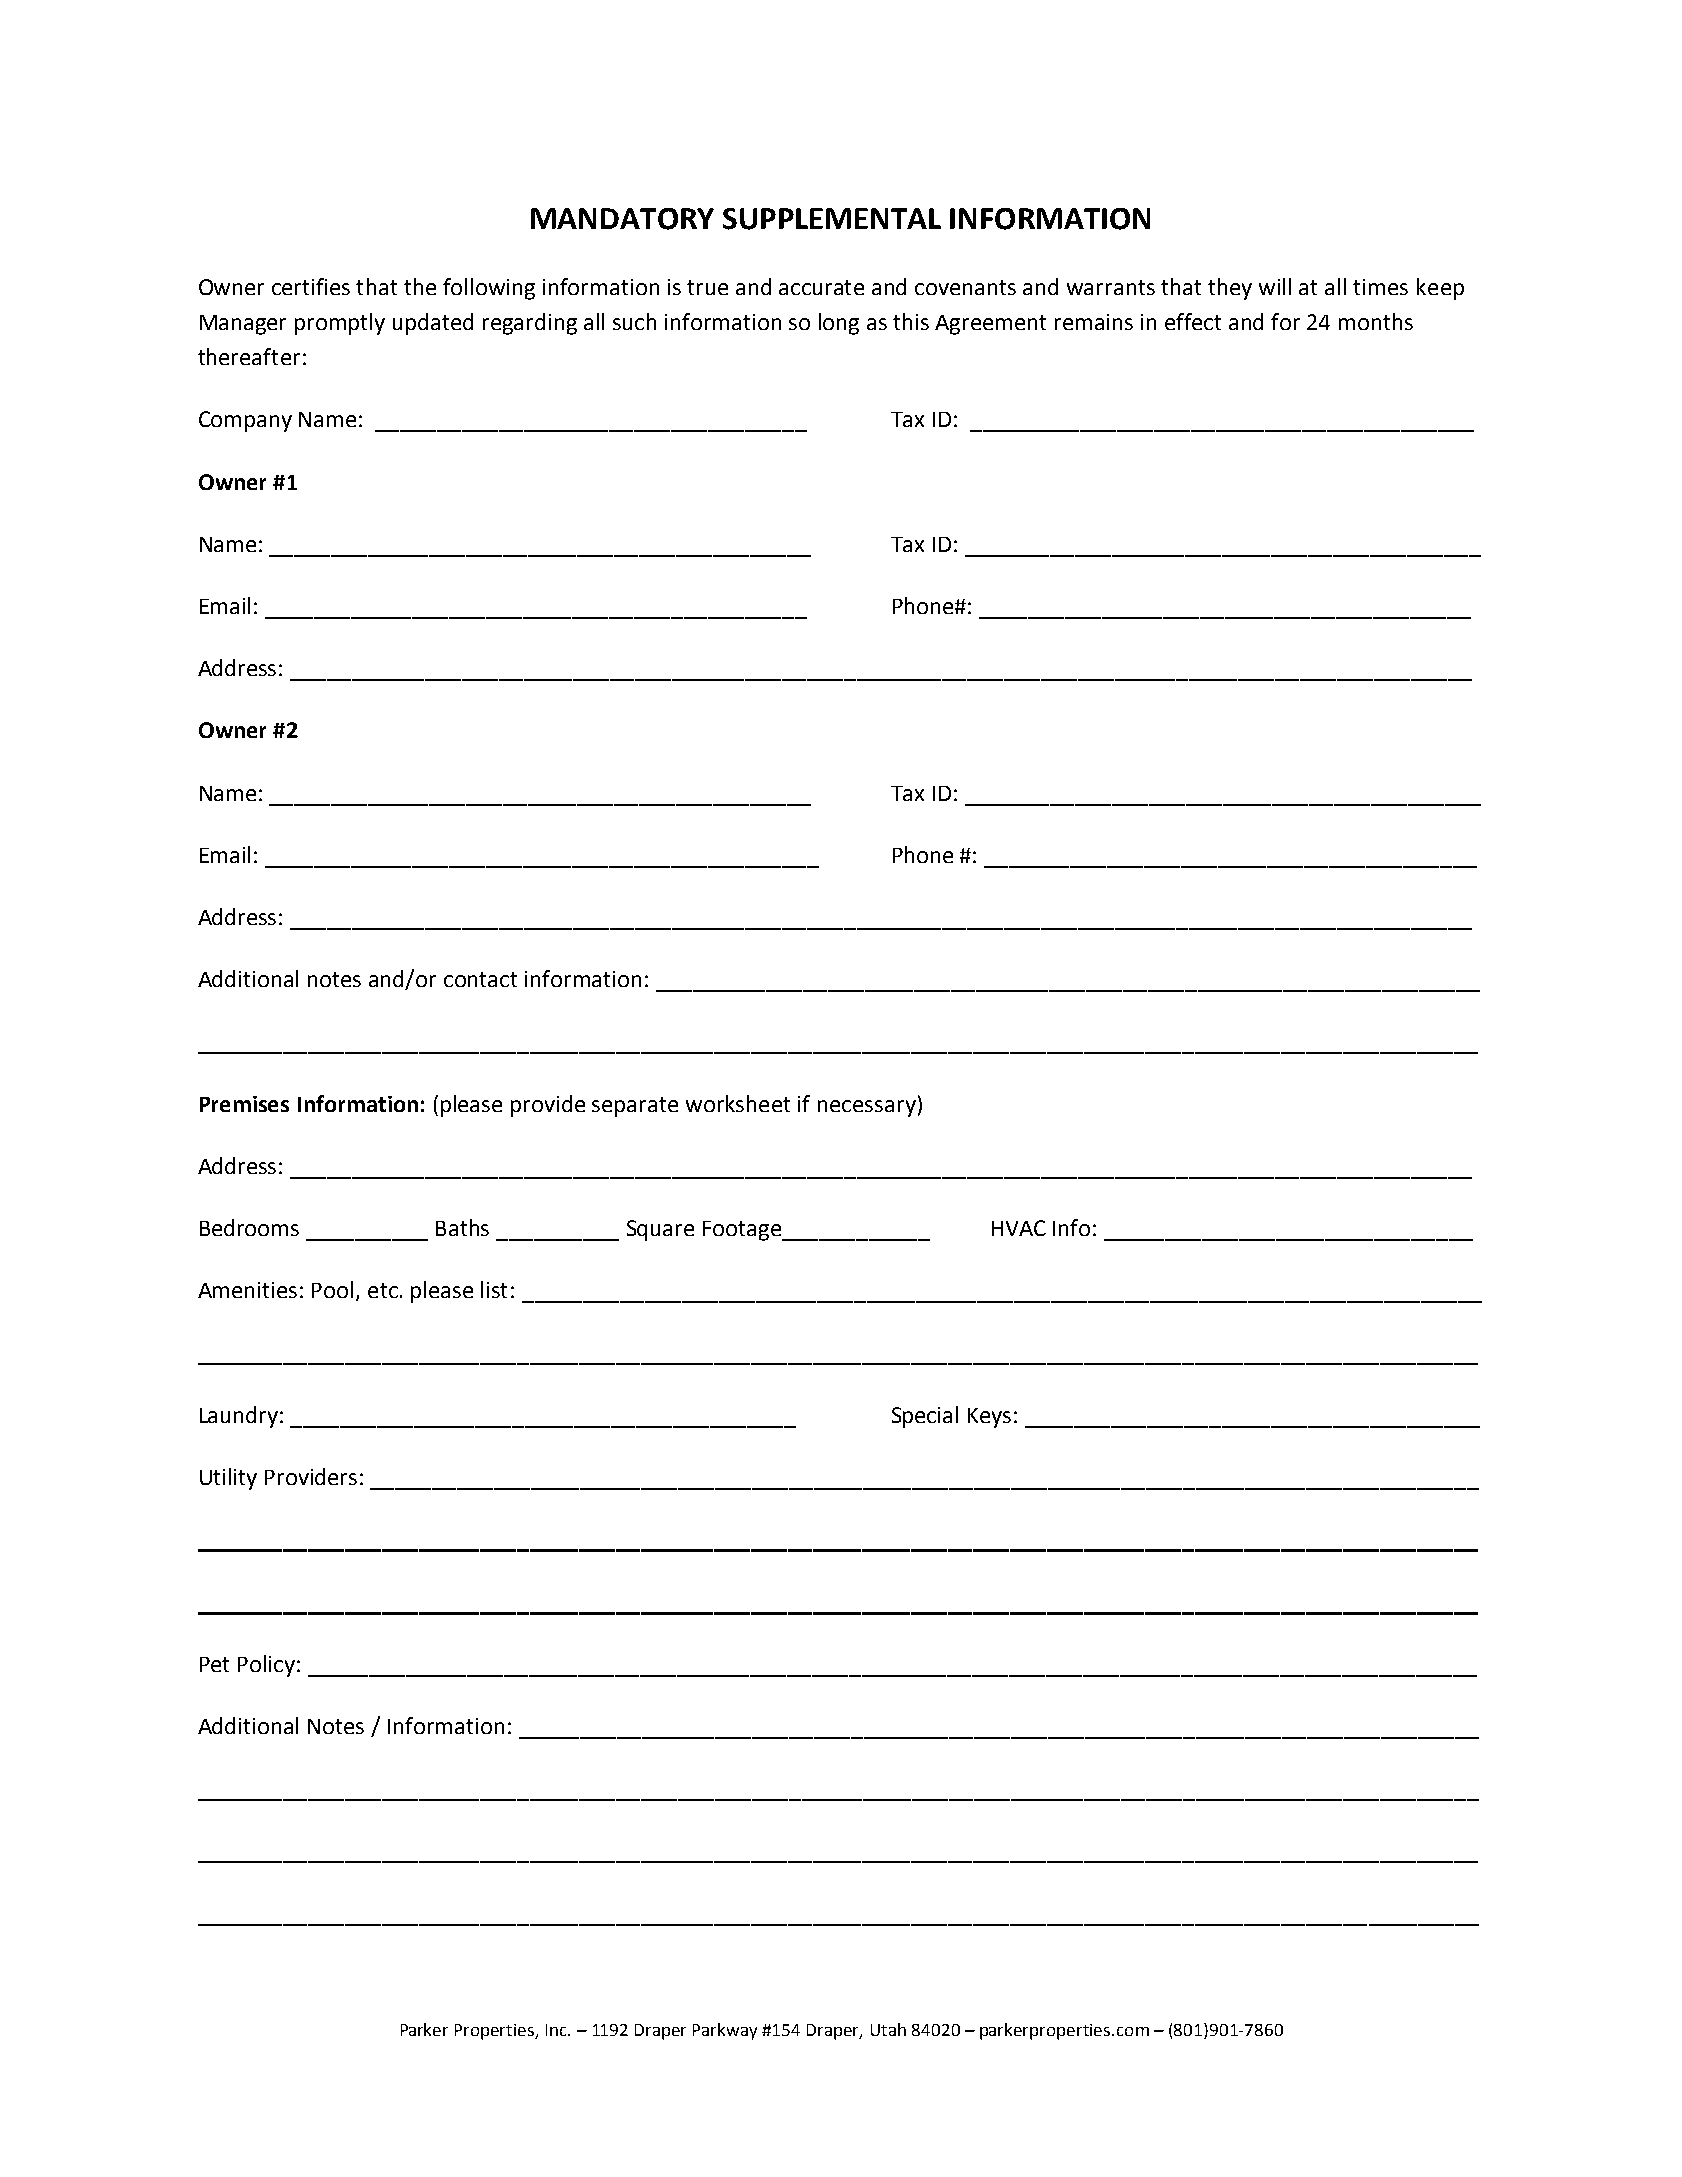 Image resolution: width=1682 pixels, height=2177 pixels. I want to click on Parkway, so click(725, 2031).
